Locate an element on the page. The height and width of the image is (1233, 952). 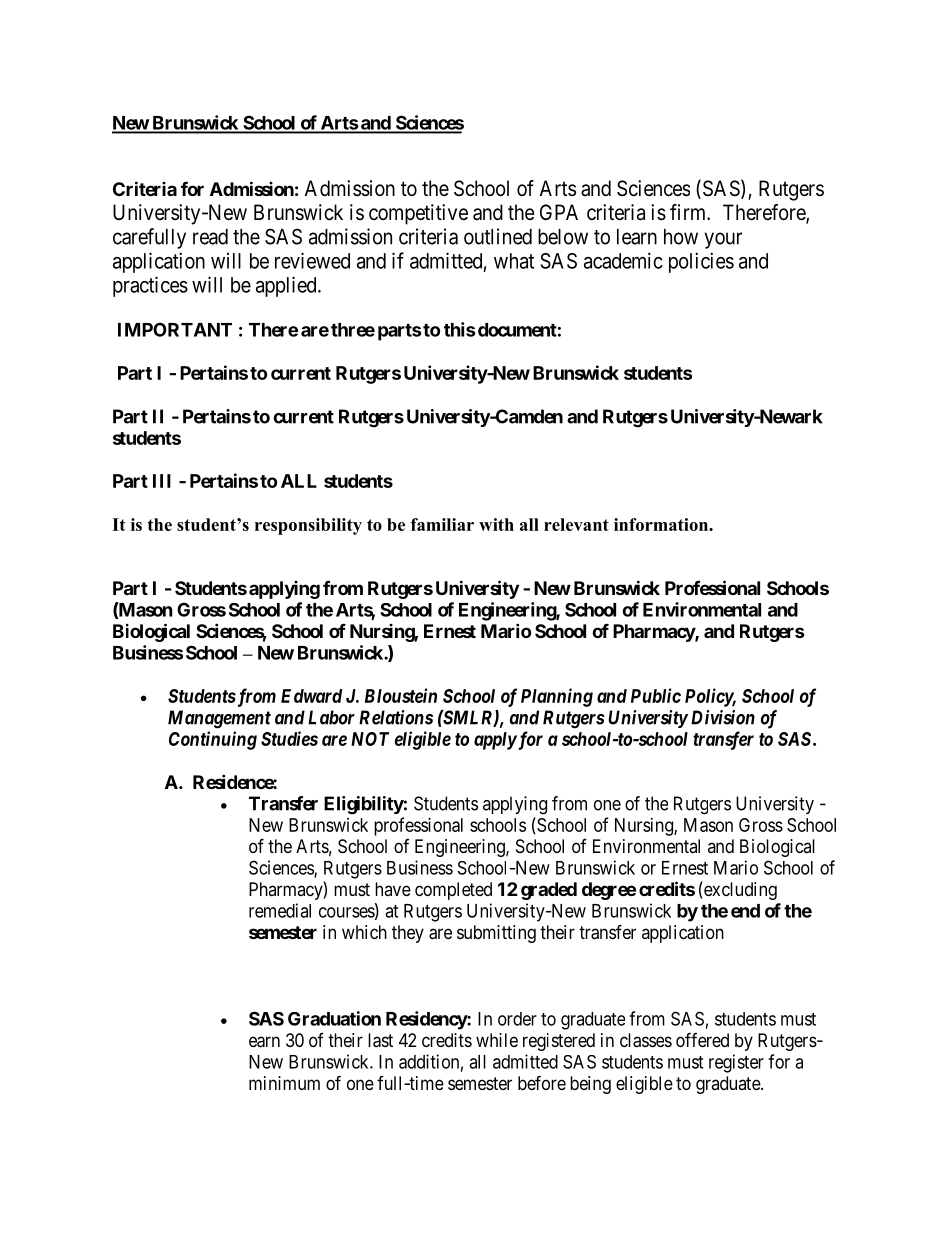
while is located at coordinates (497, 1040).
